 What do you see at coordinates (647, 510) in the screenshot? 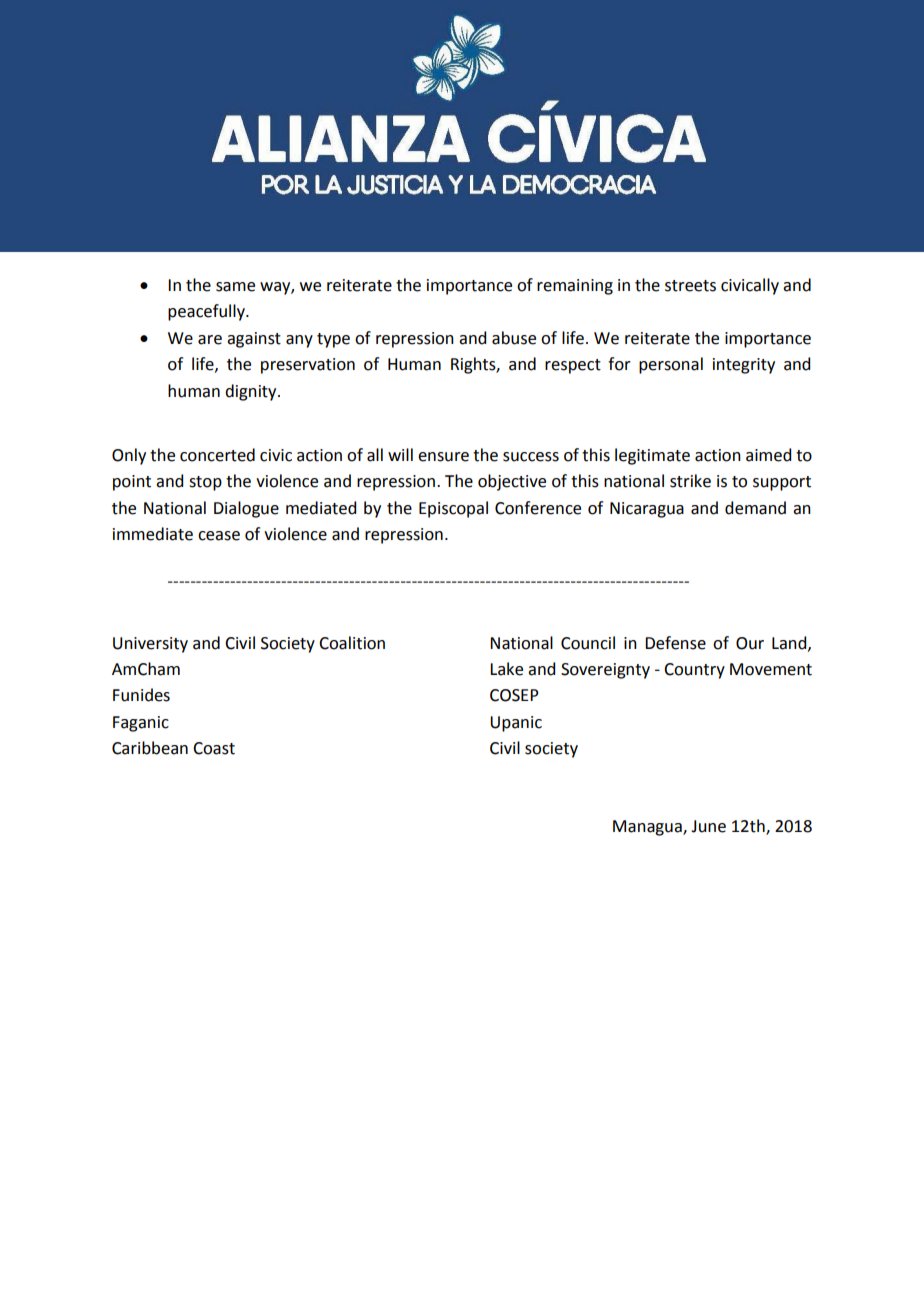
I see `Nicaragua` at bounding box center [647, 510].
